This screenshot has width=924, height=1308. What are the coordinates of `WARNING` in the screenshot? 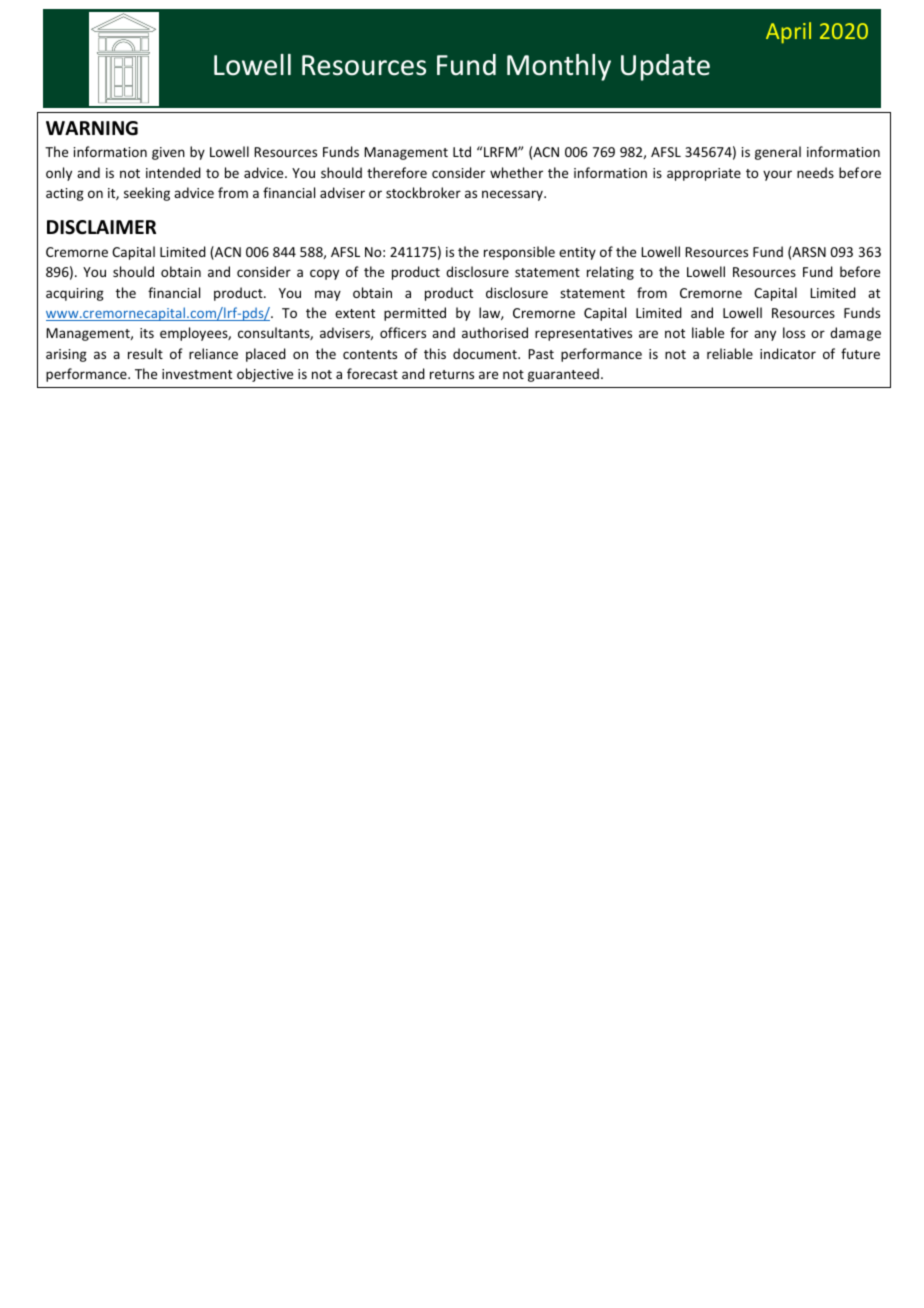 It's located at (92, 128).
